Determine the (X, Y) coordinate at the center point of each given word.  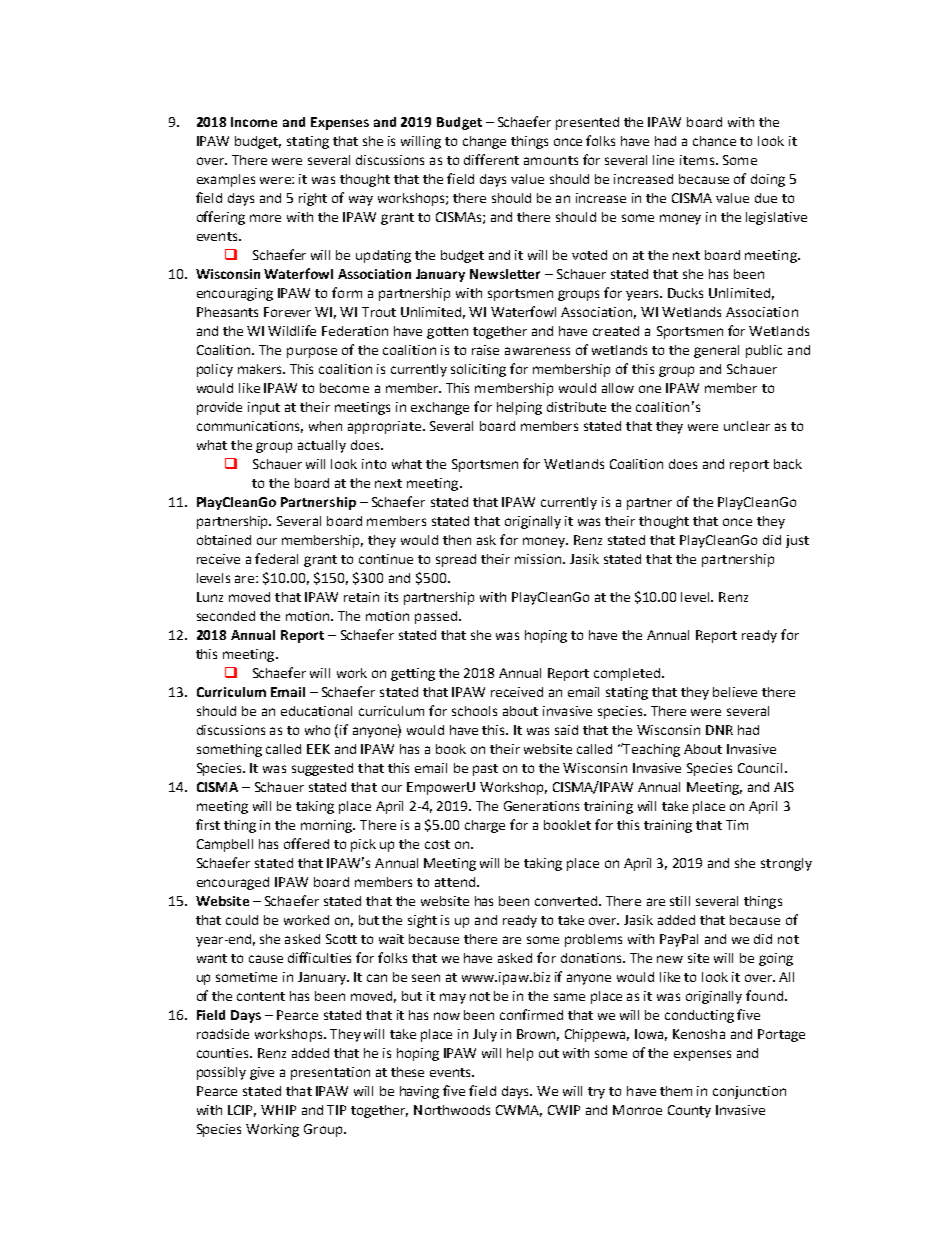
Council (760, 768)
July (485, 1035)
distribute (576, 407)
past (485, 770)
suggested (322, 769)
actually (322, 446)
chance (714, 141)
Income (254, 122)
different (491, 159)
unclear (747, 426)
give (262, 1073)
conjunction (749, 1092)
